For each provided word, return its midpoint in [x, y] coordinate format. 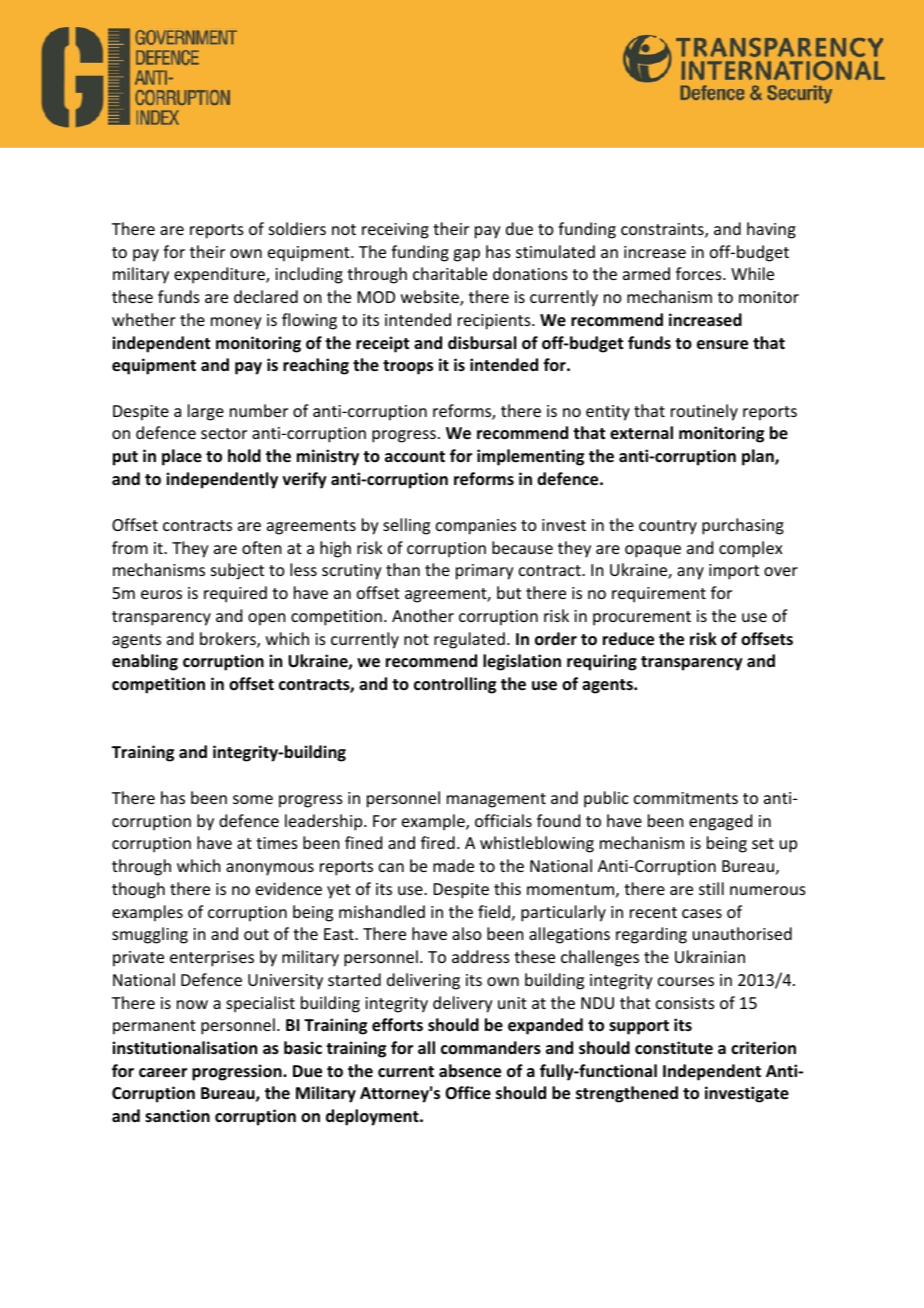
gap [466, 255]
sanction [177, 1116]
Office [468, 1093]
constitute [674, 1048]
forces [700, 273]
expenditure [220, 275]
